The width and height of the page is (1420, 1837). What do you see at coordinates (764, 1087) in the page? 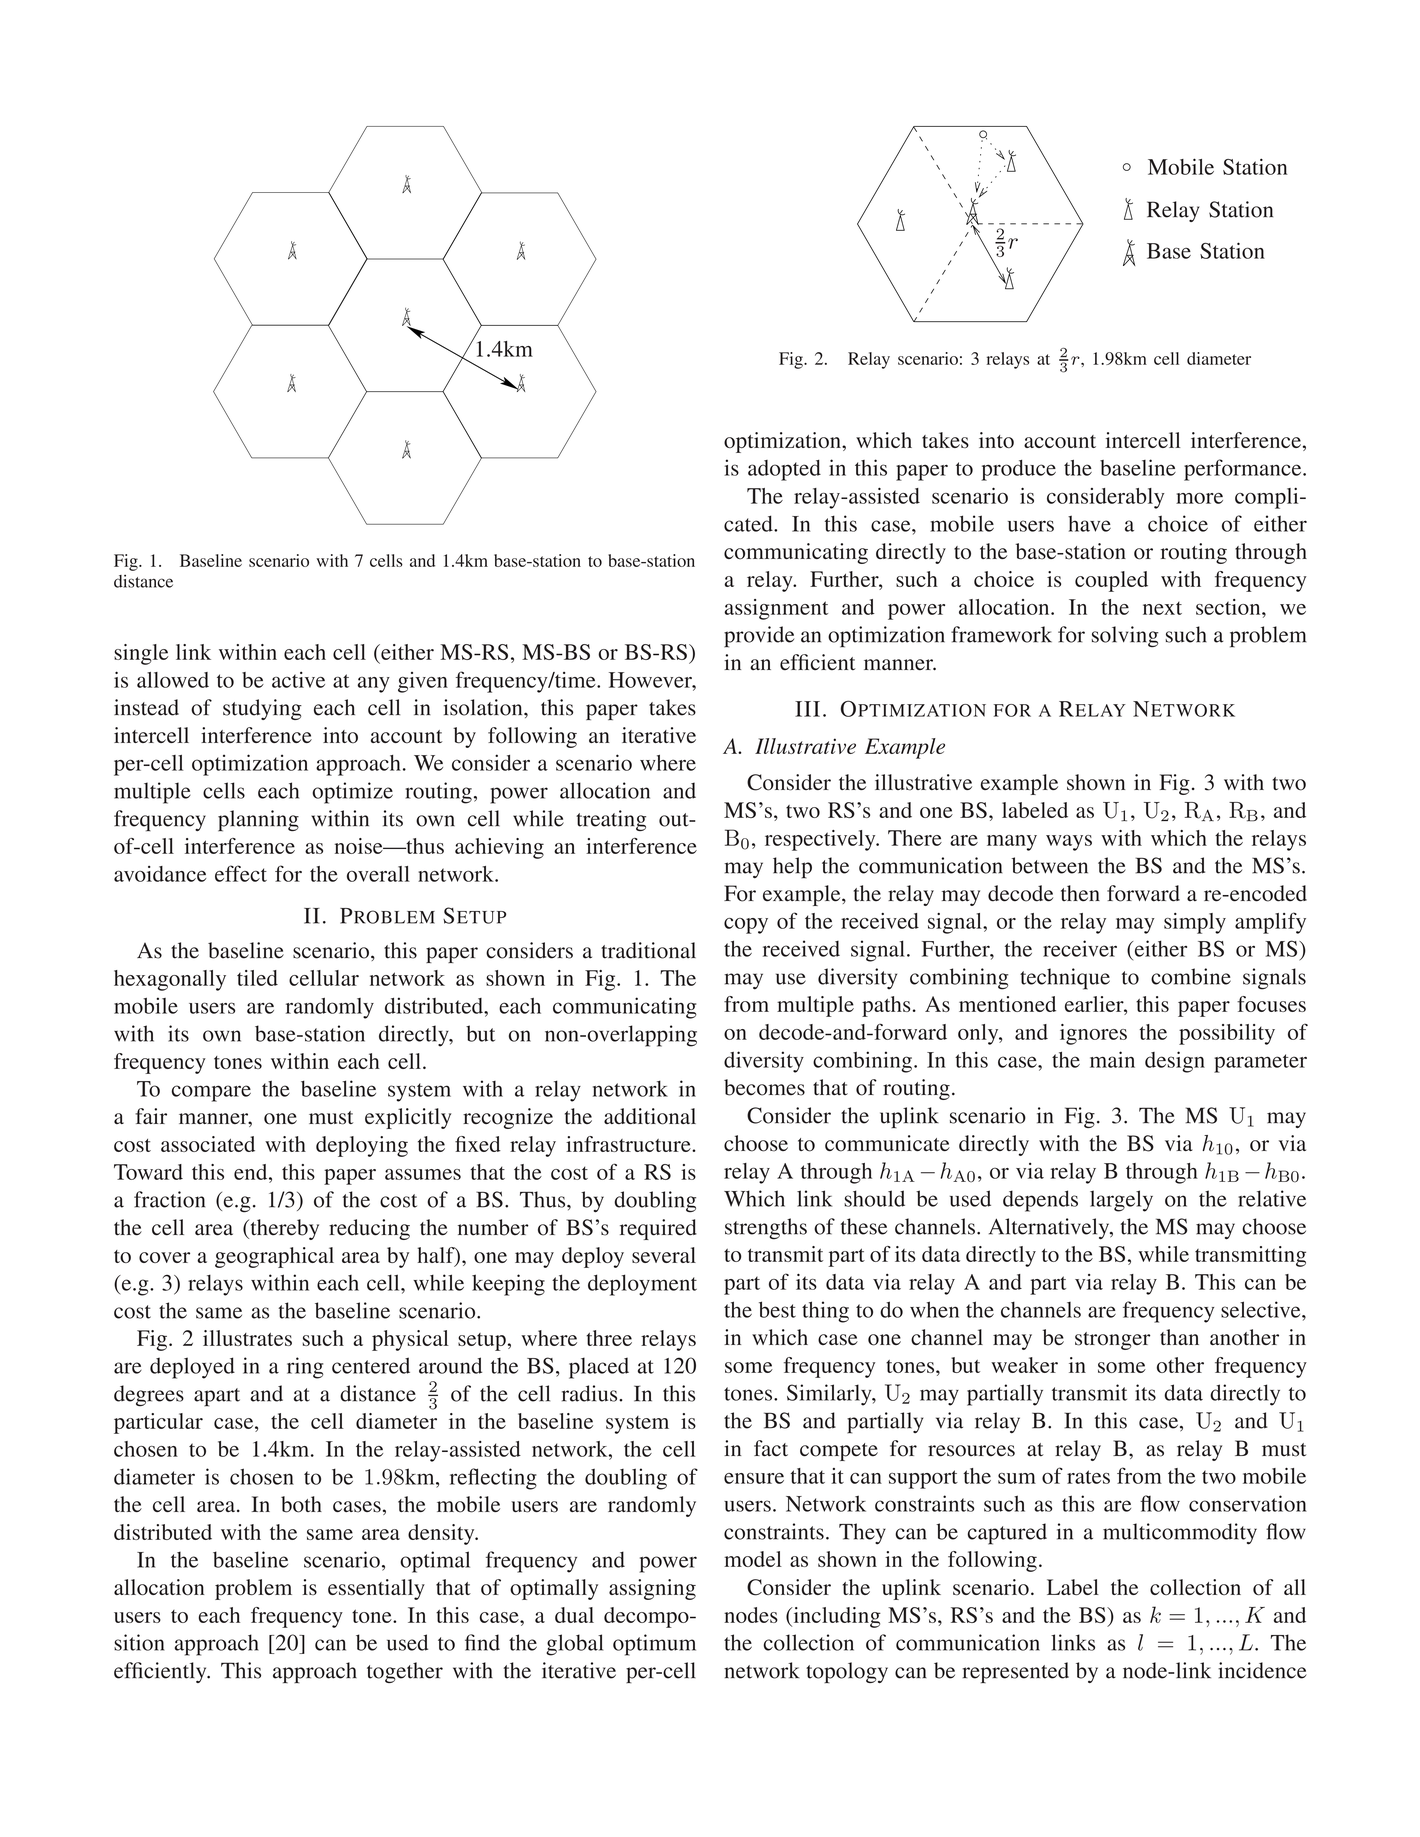
I see `becomes` at bounding box center [764, 1087].
